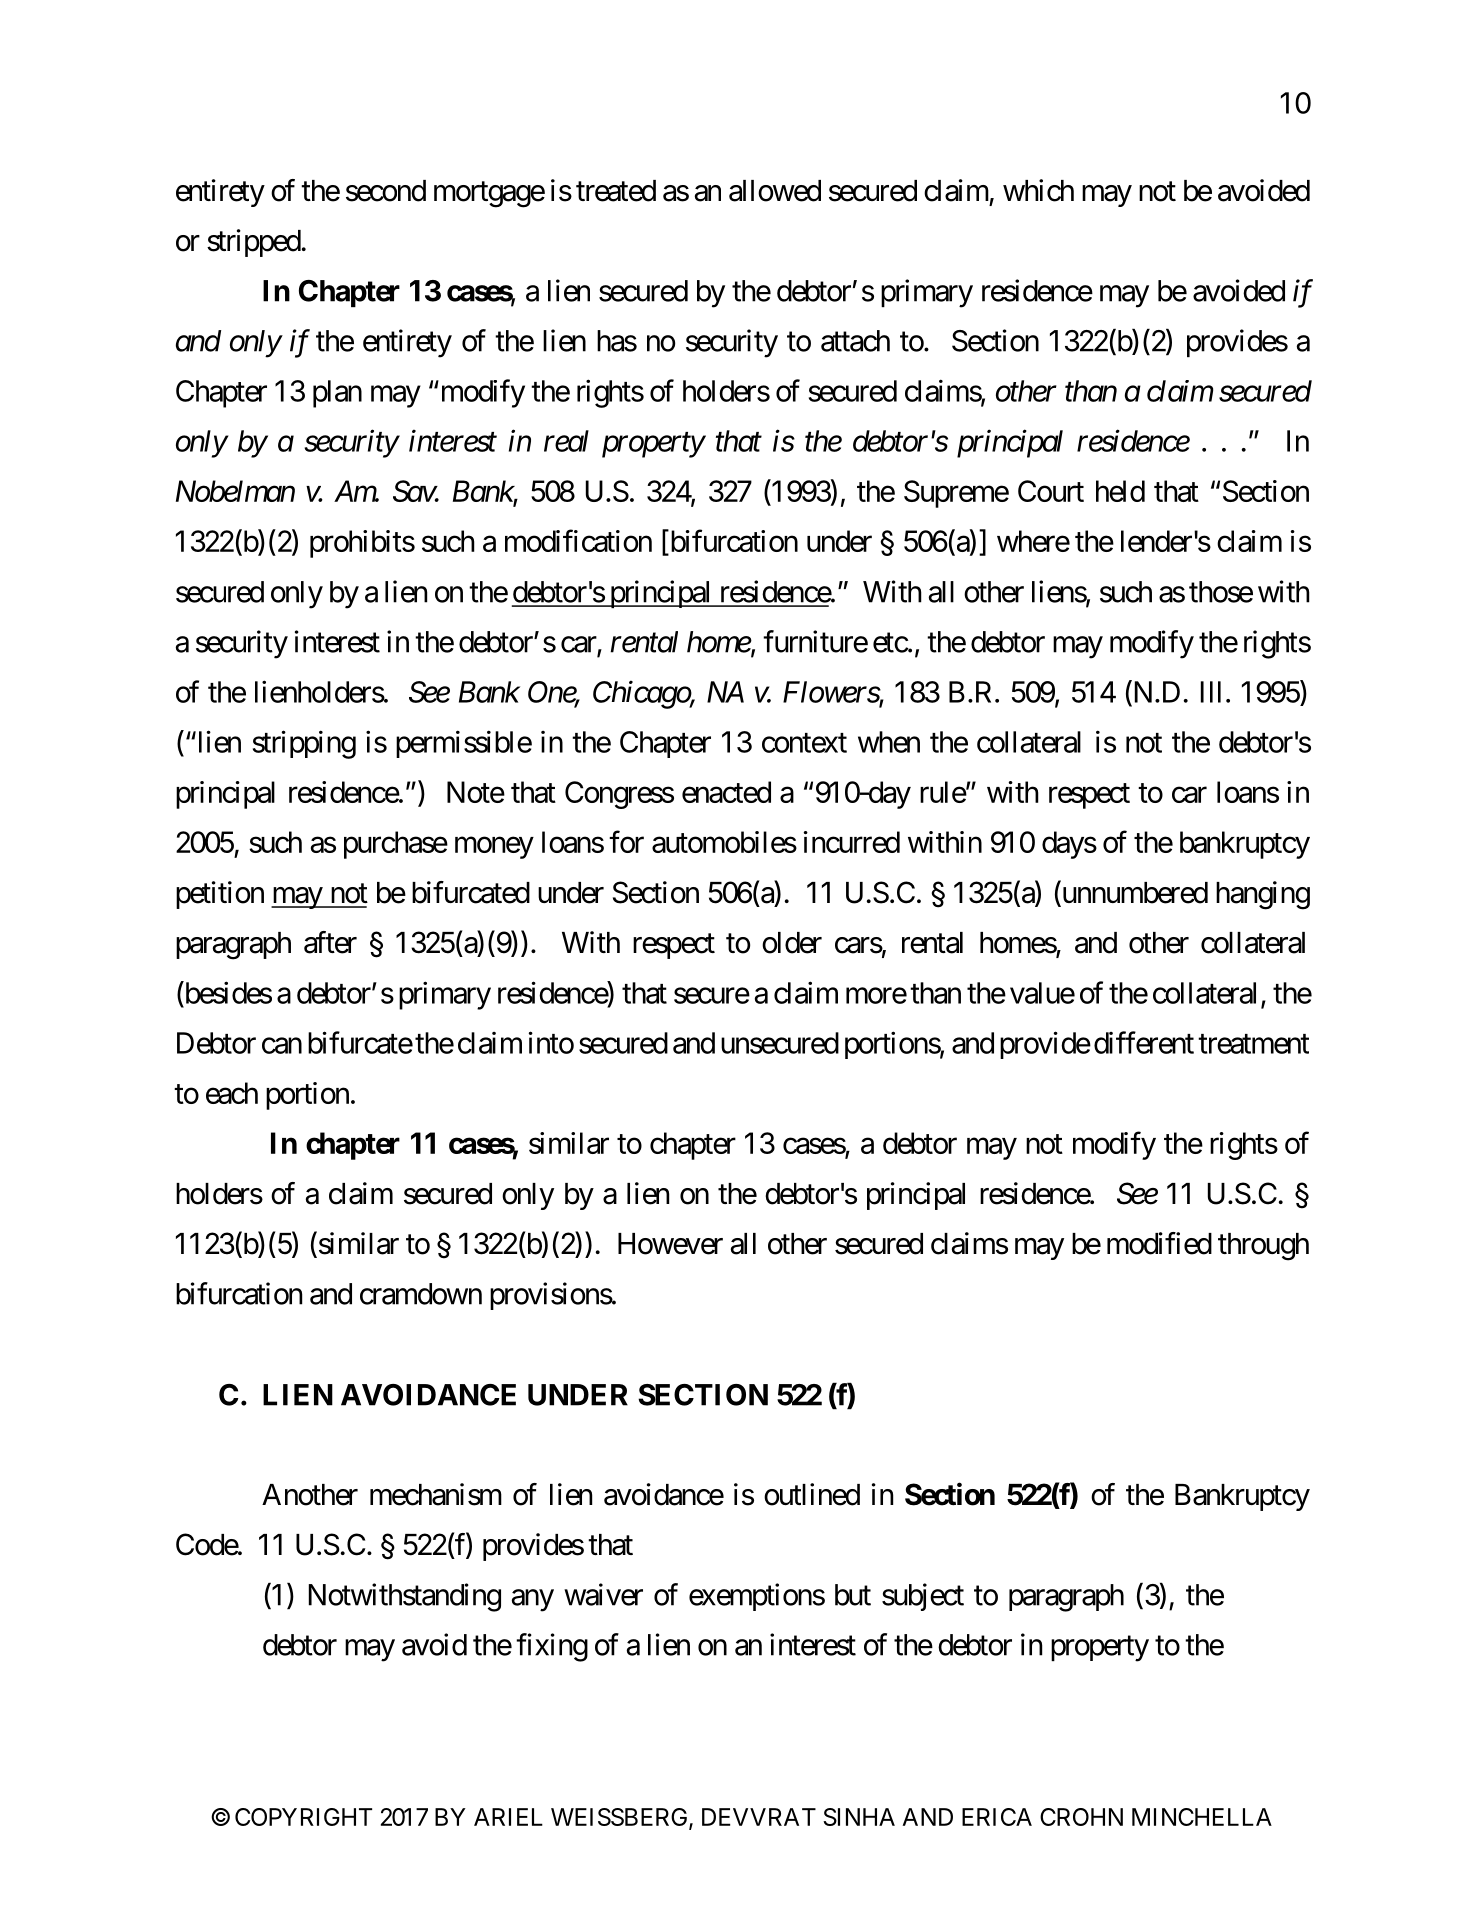  What do you see at coordinates (726, 792) in the screenshot?
I see `enacted` at bounding box center [726, 792].
